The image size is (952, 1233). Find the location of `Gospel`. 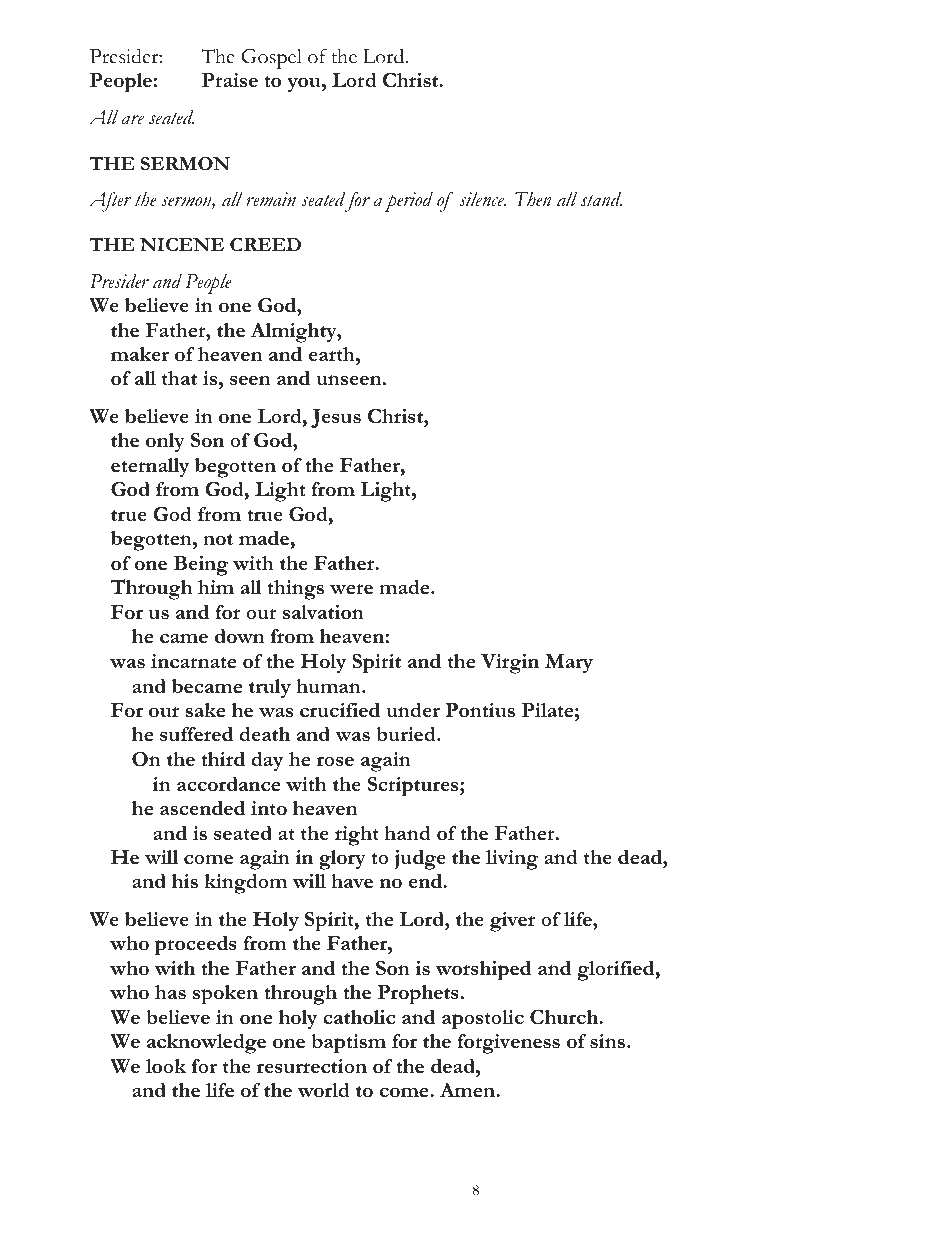

Gospel is located at coordinates (271, 59).
